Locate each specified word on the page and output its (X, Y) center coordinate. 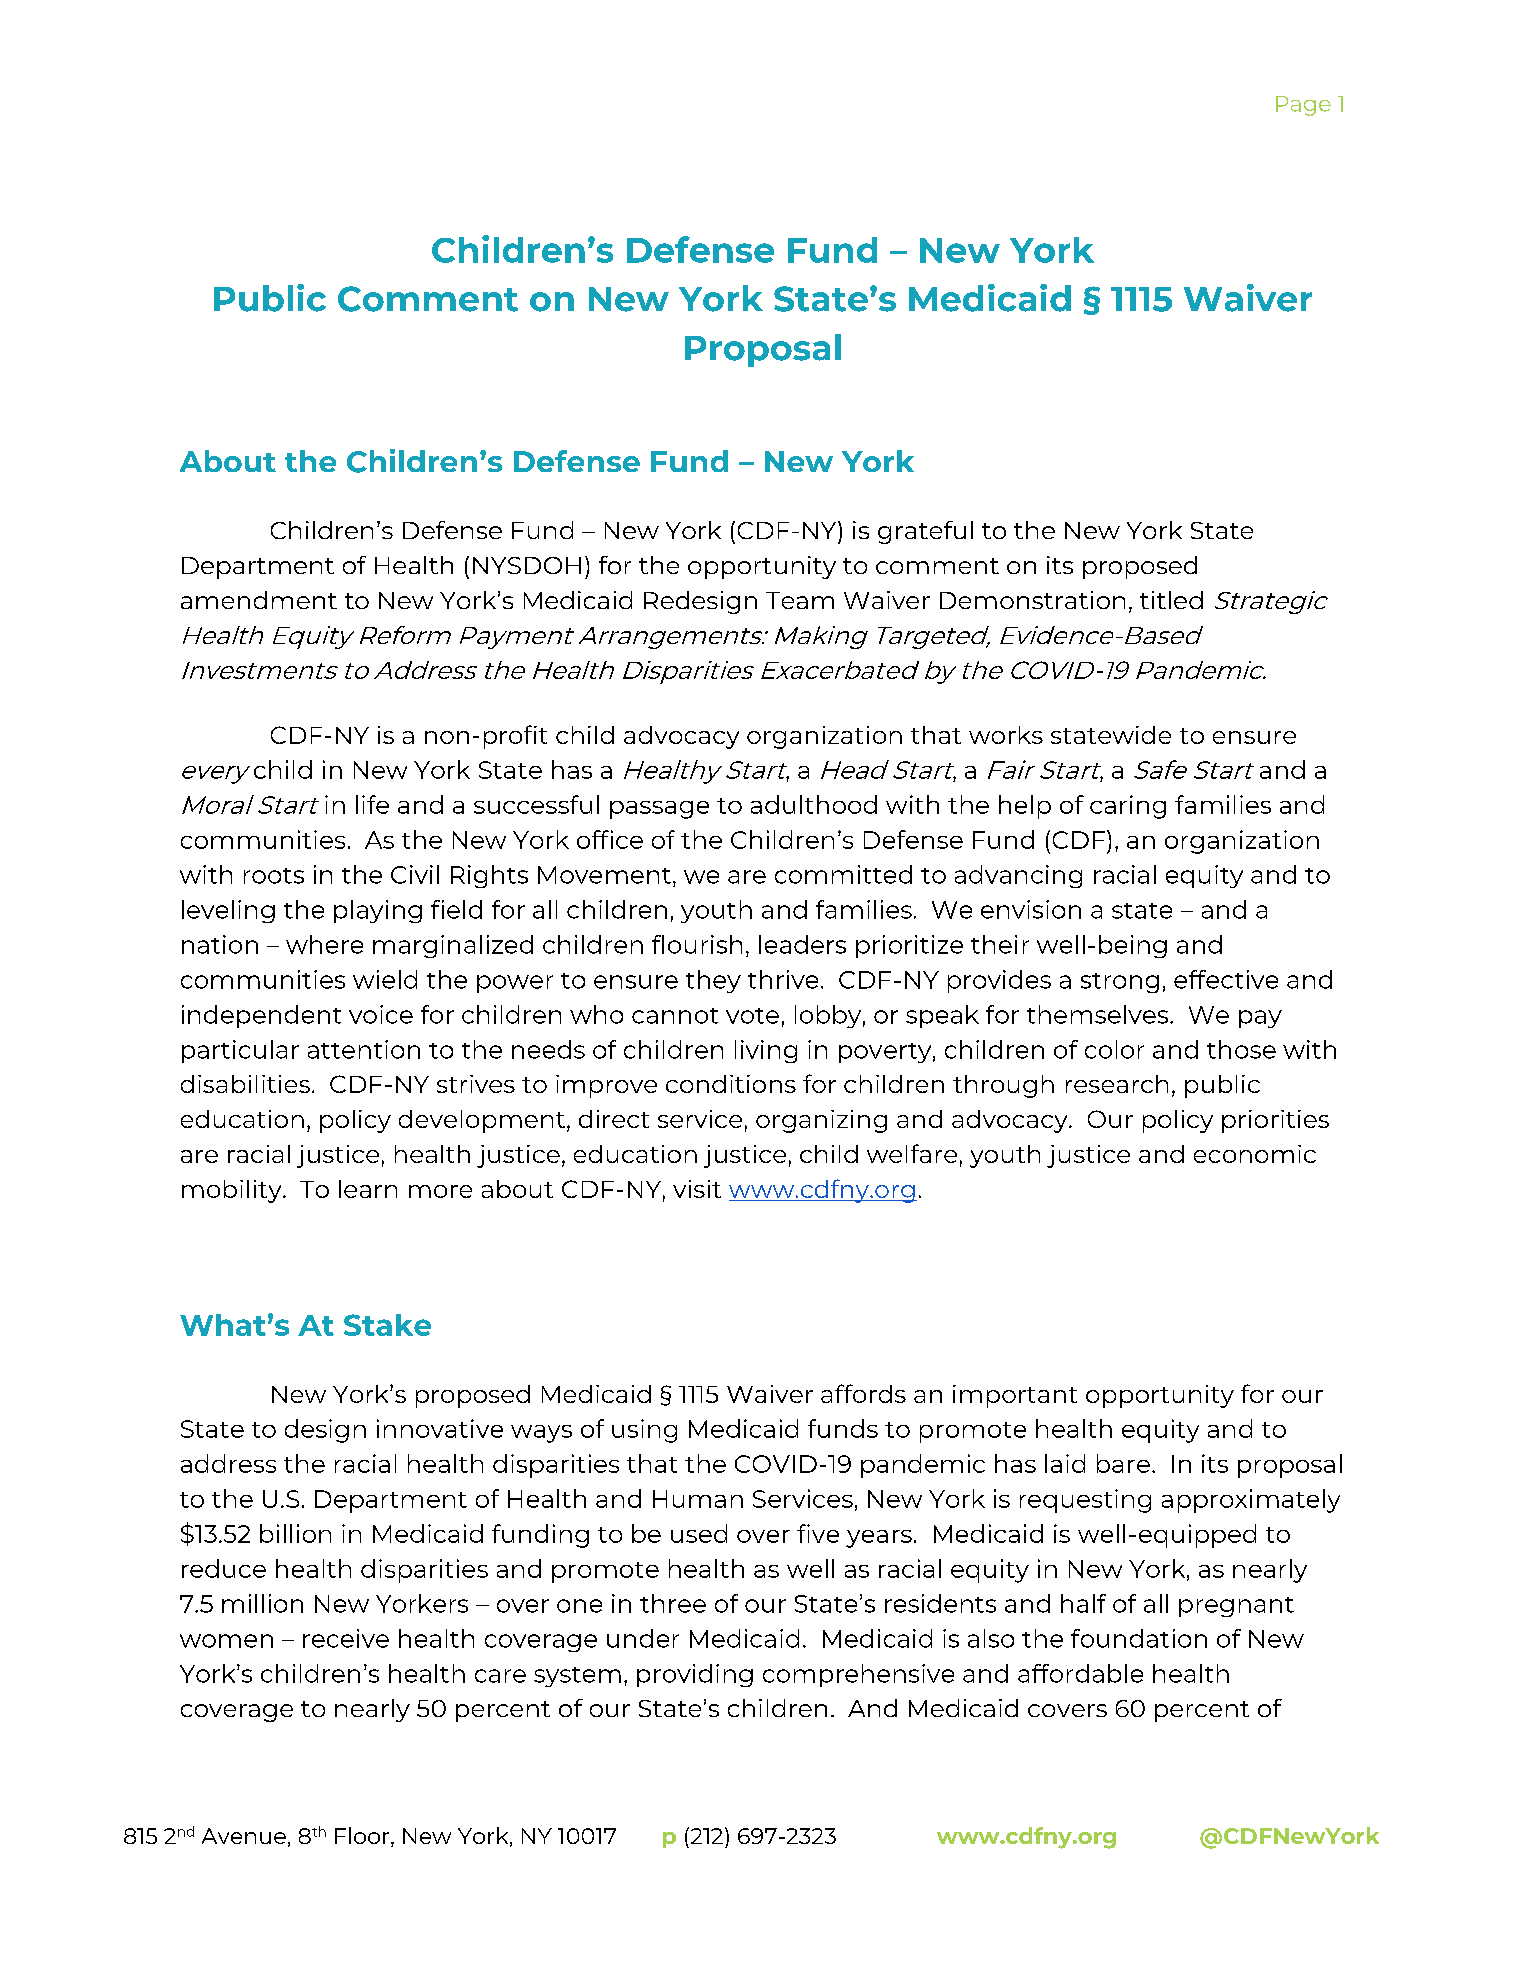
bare (1123, 1463)
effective (1226, 979)
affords (863, 1393)
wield (385, 979)
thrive (783, 979)
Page (1303, 106)
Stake (387, 1325)
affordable (1080, 1673)
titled (1171, 600)
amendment (259, 600)
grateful (925, 532)
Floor (363, 1837)
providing (695, 1675)
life (372, 804)
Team (800, 600)
